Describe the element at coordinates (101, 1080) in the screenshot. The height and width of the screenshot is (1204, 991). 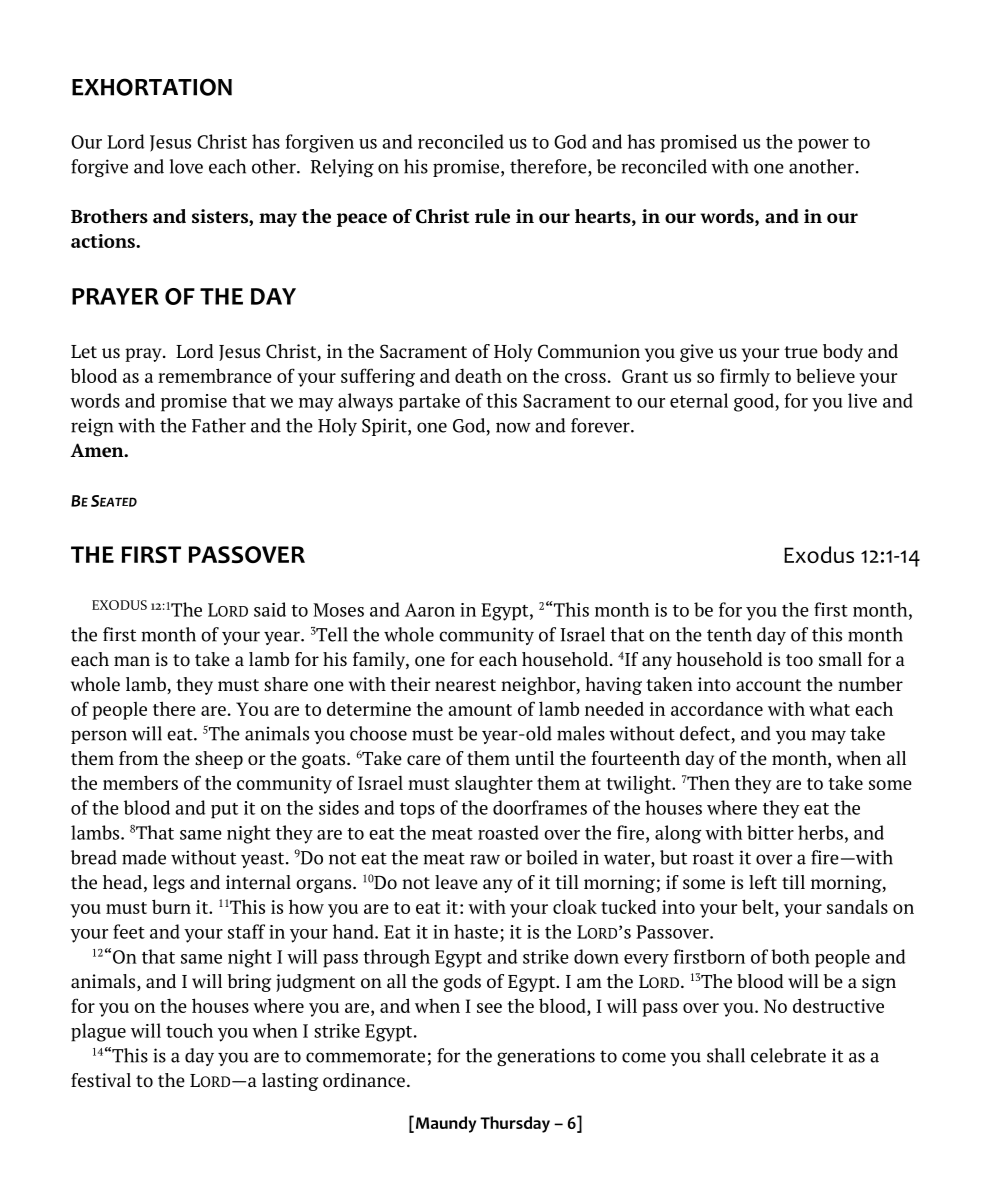
I see `festival` at that location.
